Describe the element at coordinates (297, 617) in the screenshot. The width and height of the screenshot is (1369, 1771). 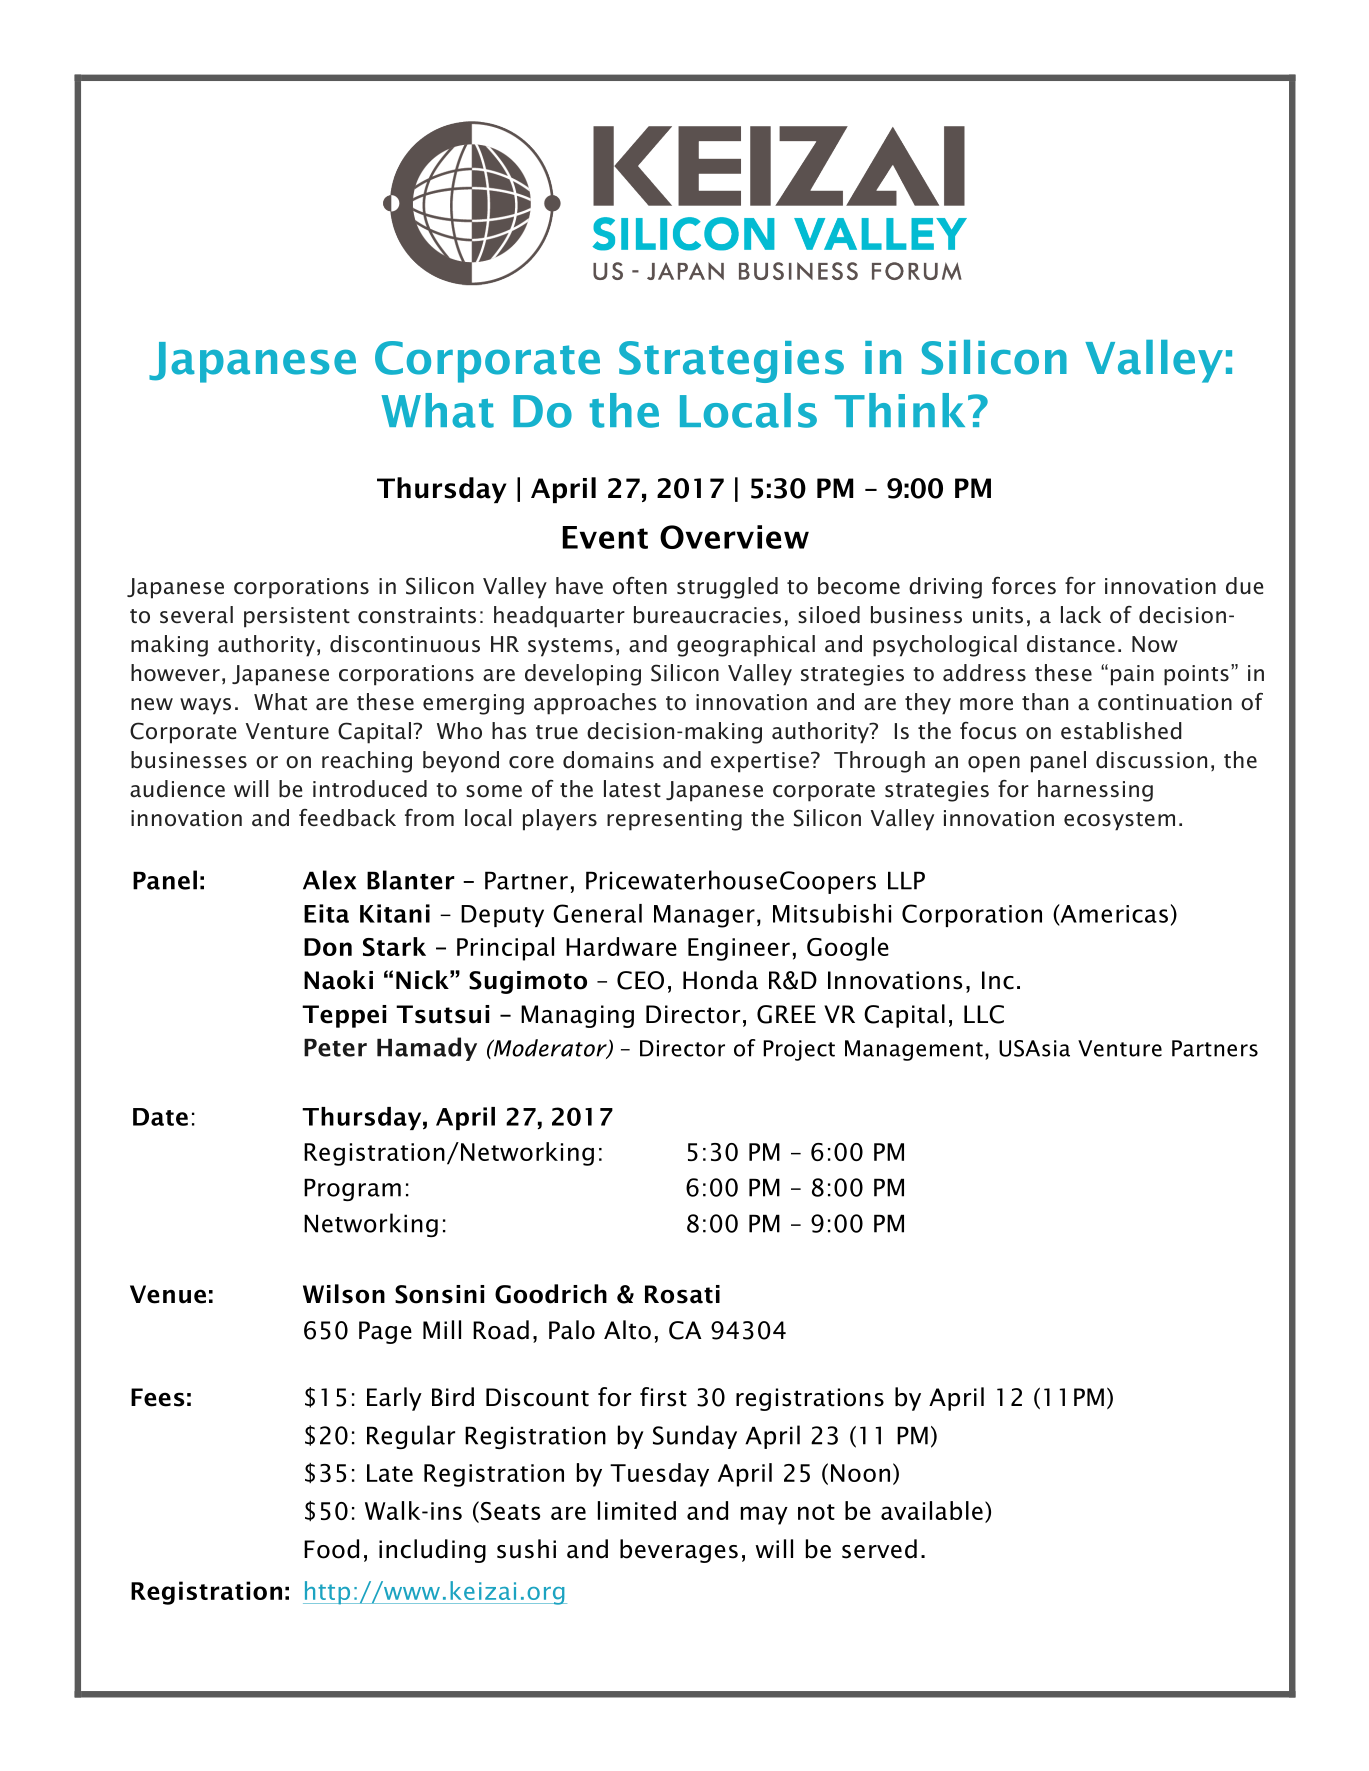
I see `persistent` at that location.
